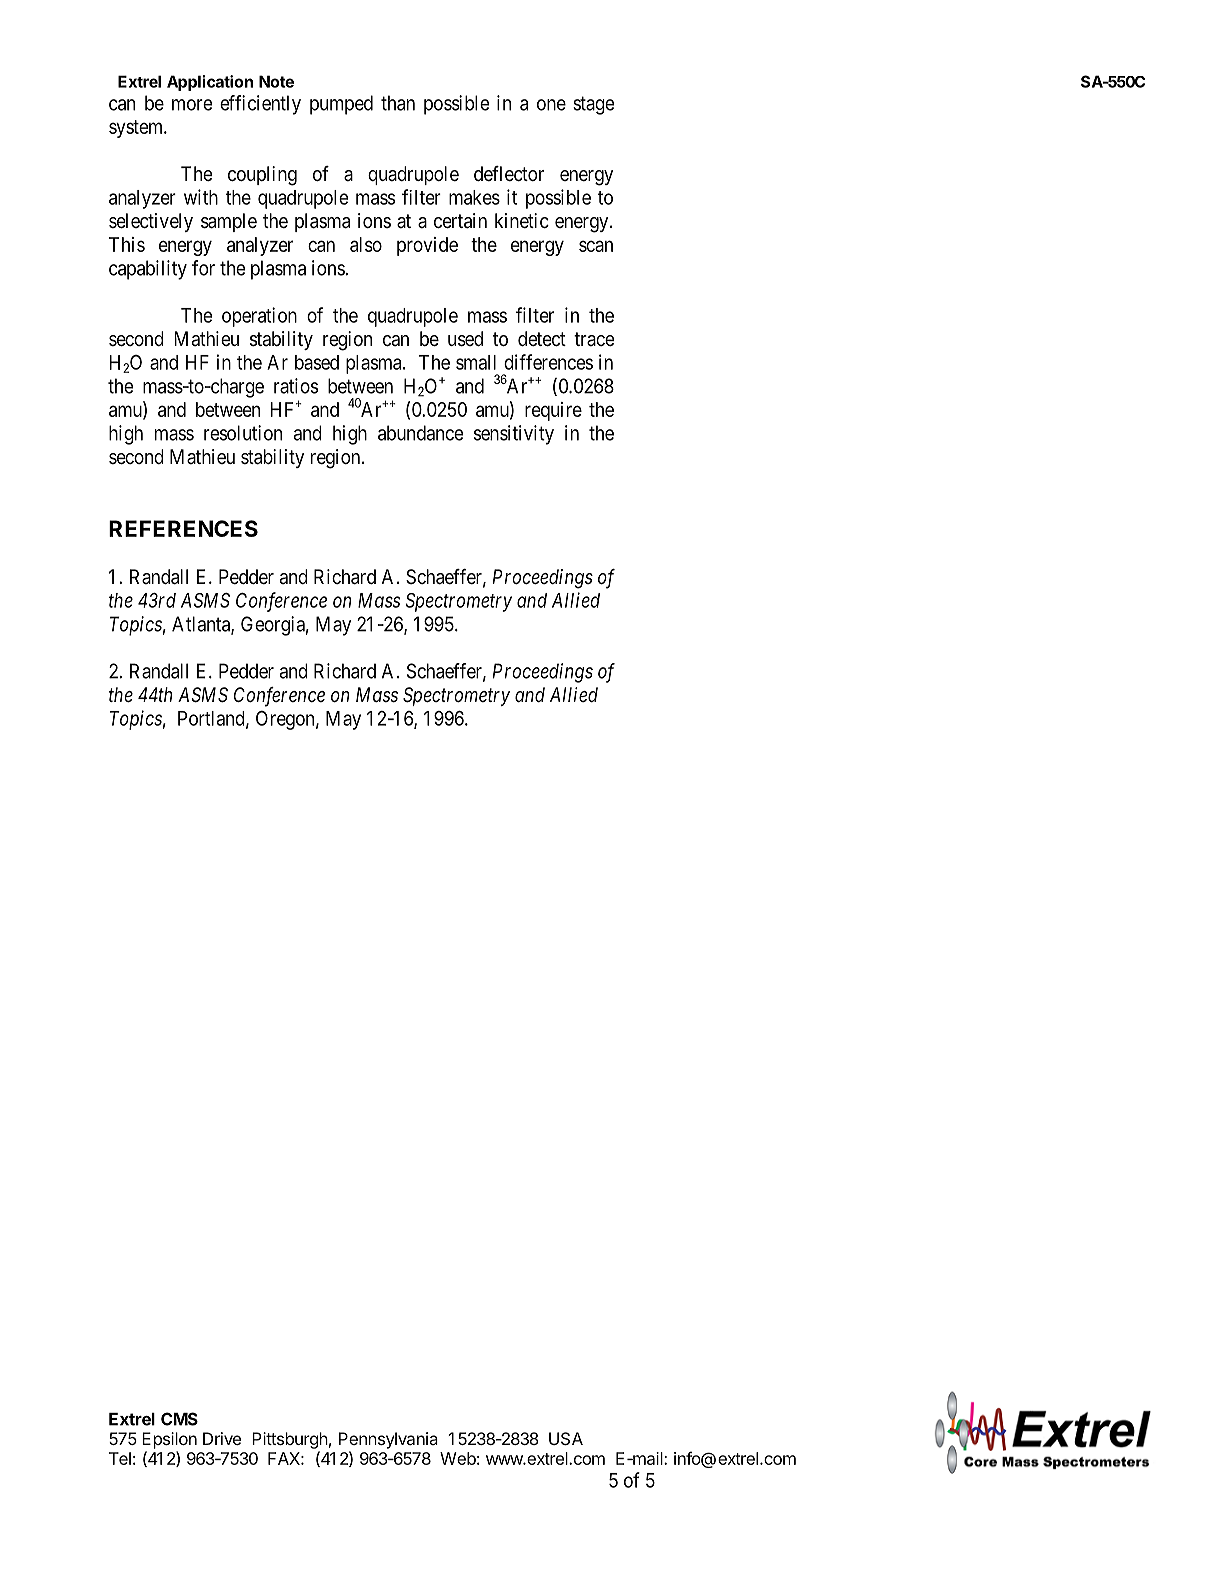 The height and width of the page is (1588, 1227). I want to click on more, so click(192, 105).
